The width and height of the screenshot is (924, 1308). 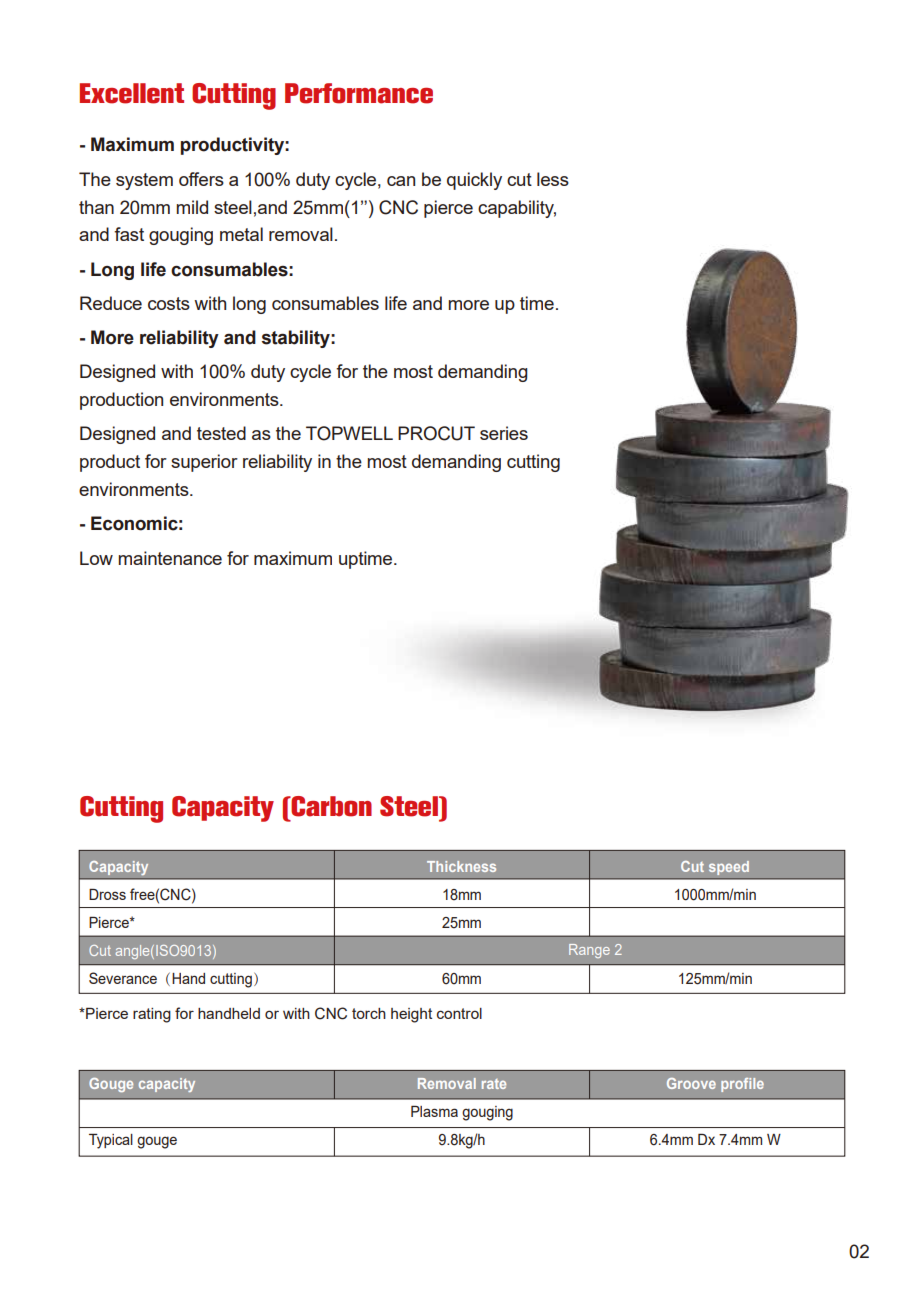 I want to click on less, so click(x=553, y=179).
